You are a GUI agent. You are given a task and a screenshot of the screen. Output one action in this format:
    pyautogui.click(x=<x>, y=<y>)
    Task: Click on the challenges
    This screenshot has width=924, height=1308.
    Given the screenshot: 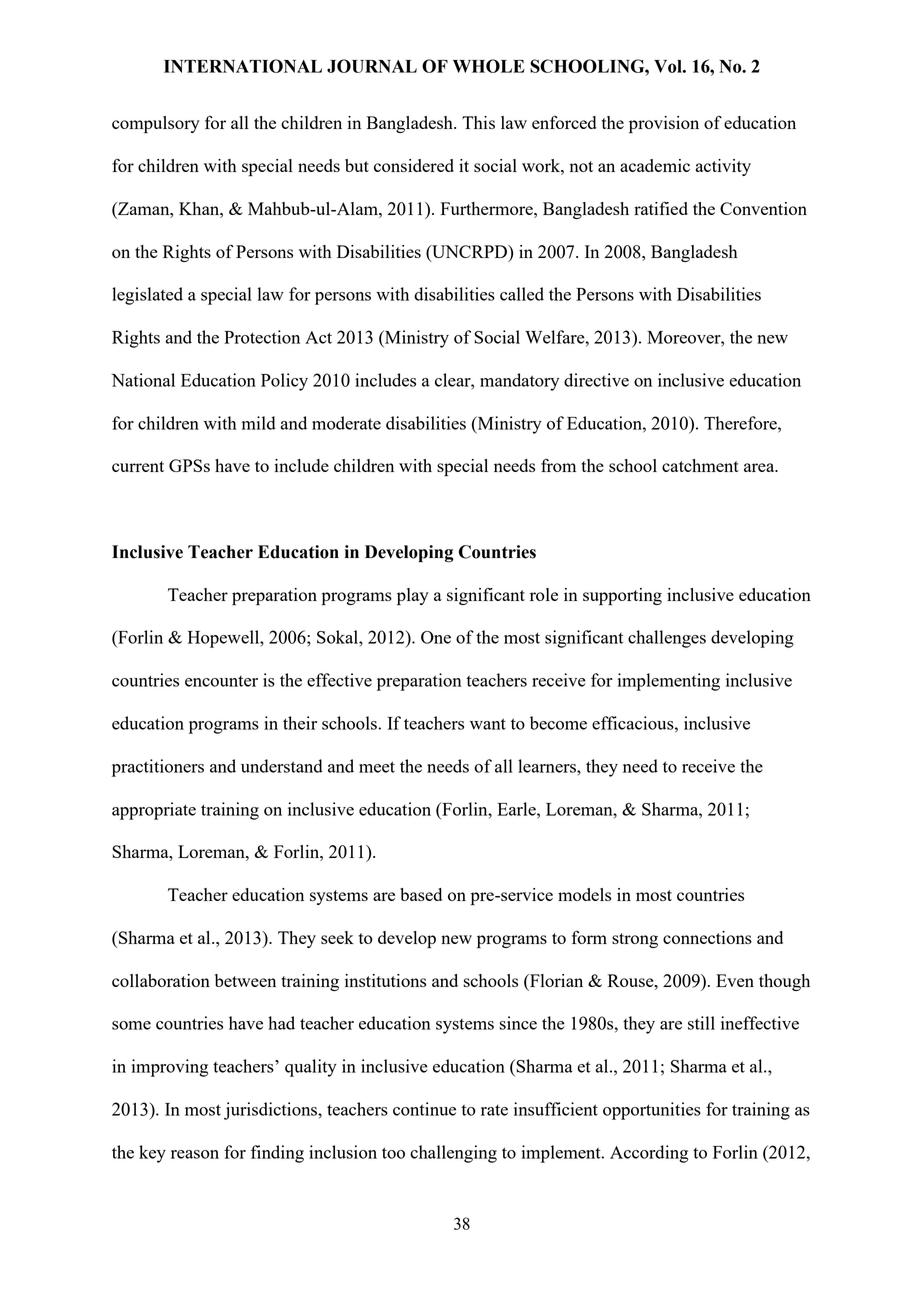 What is the action you would take?
    pyautogui.click(x=667, y=639)
